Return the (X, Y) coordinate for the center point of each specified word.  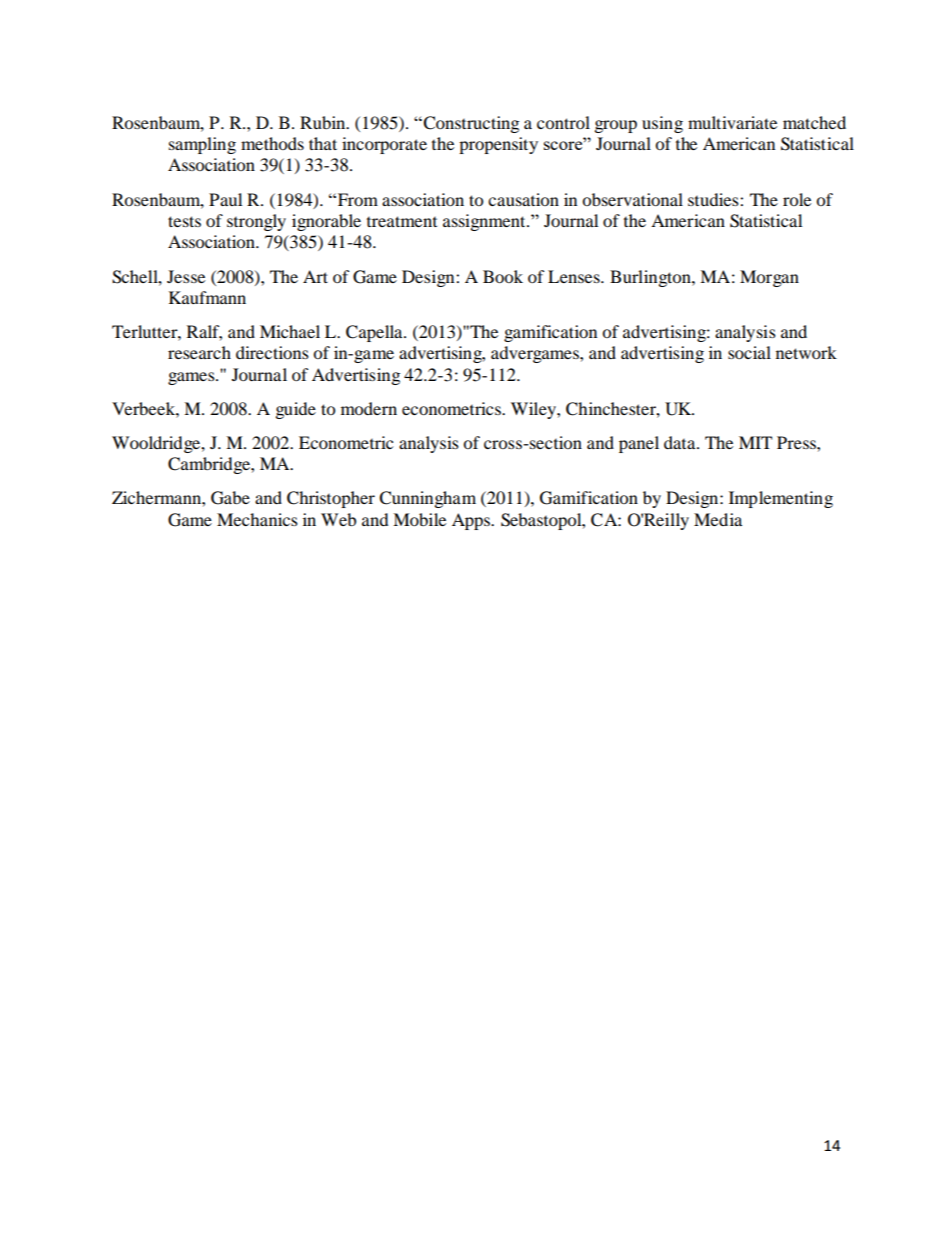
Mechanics (257, 519)
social (749, 352)
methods (272, 143)
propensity (498, 145)
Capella (375, 333)
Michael (290, 331)
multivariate (732, 122)
